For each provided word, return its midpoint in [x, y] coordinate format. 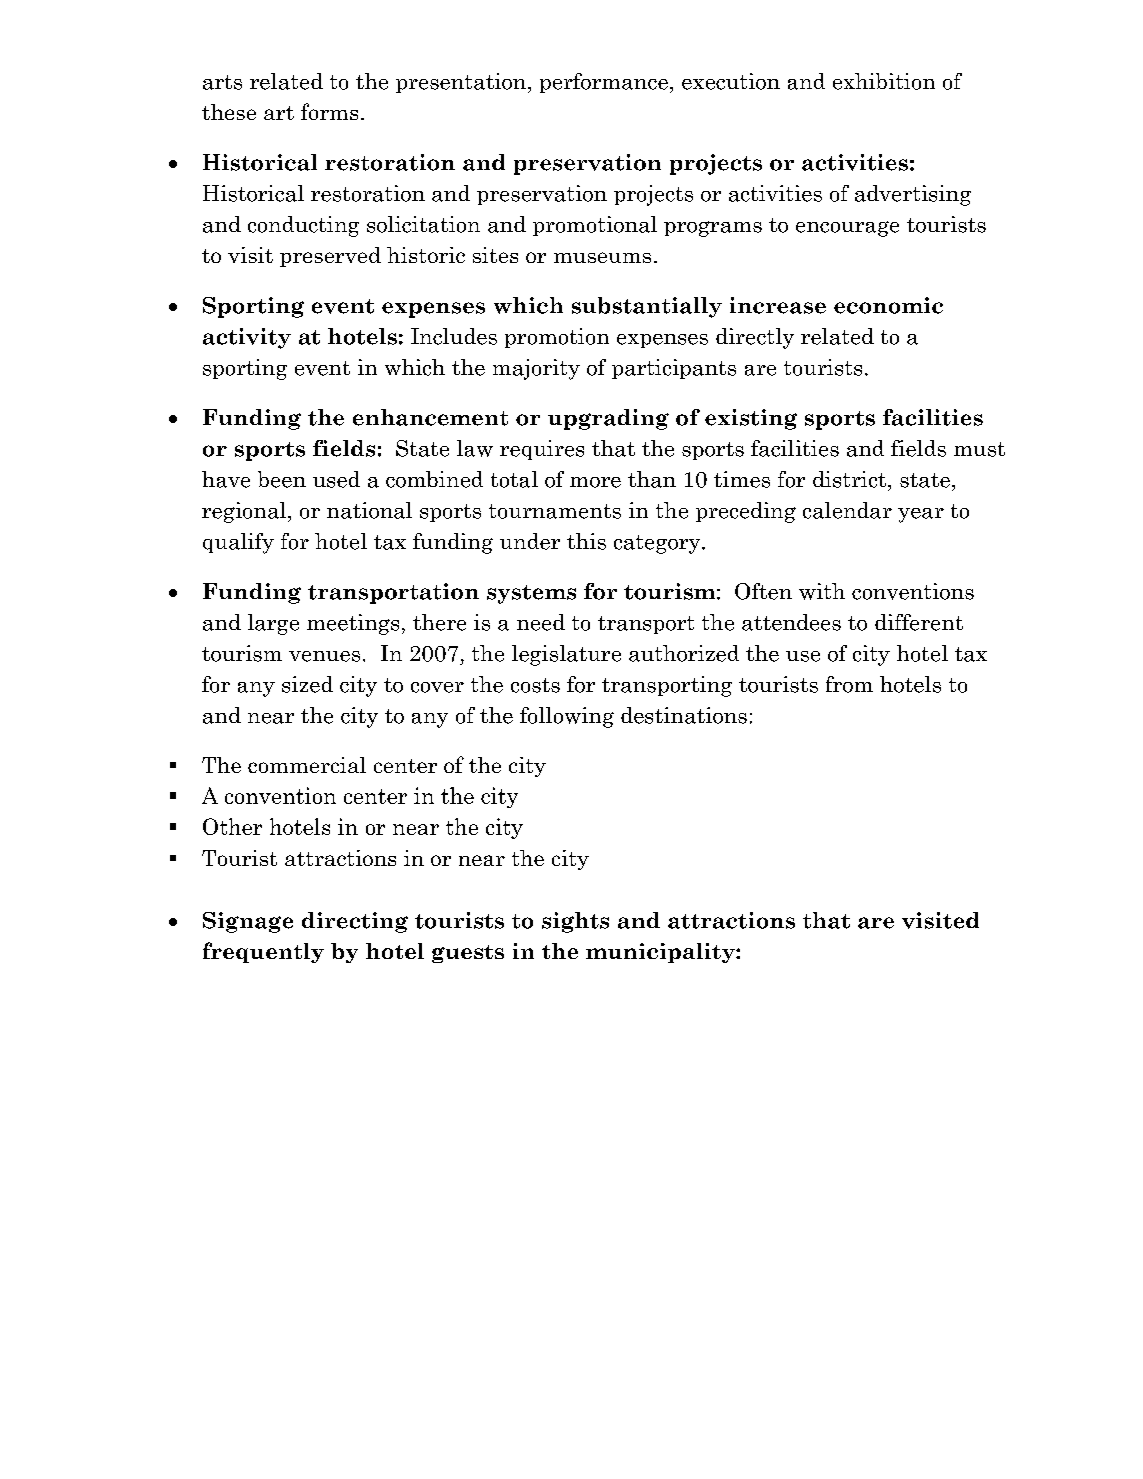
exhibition [884, 81]
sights [575, 922]
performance [604, 83]
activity [247, 338]
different [919, 622]
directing [355, 922]
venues [324, 656]
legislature [566, 655]
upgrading [608, 419]
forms [329, 111]
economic [888, 305]
